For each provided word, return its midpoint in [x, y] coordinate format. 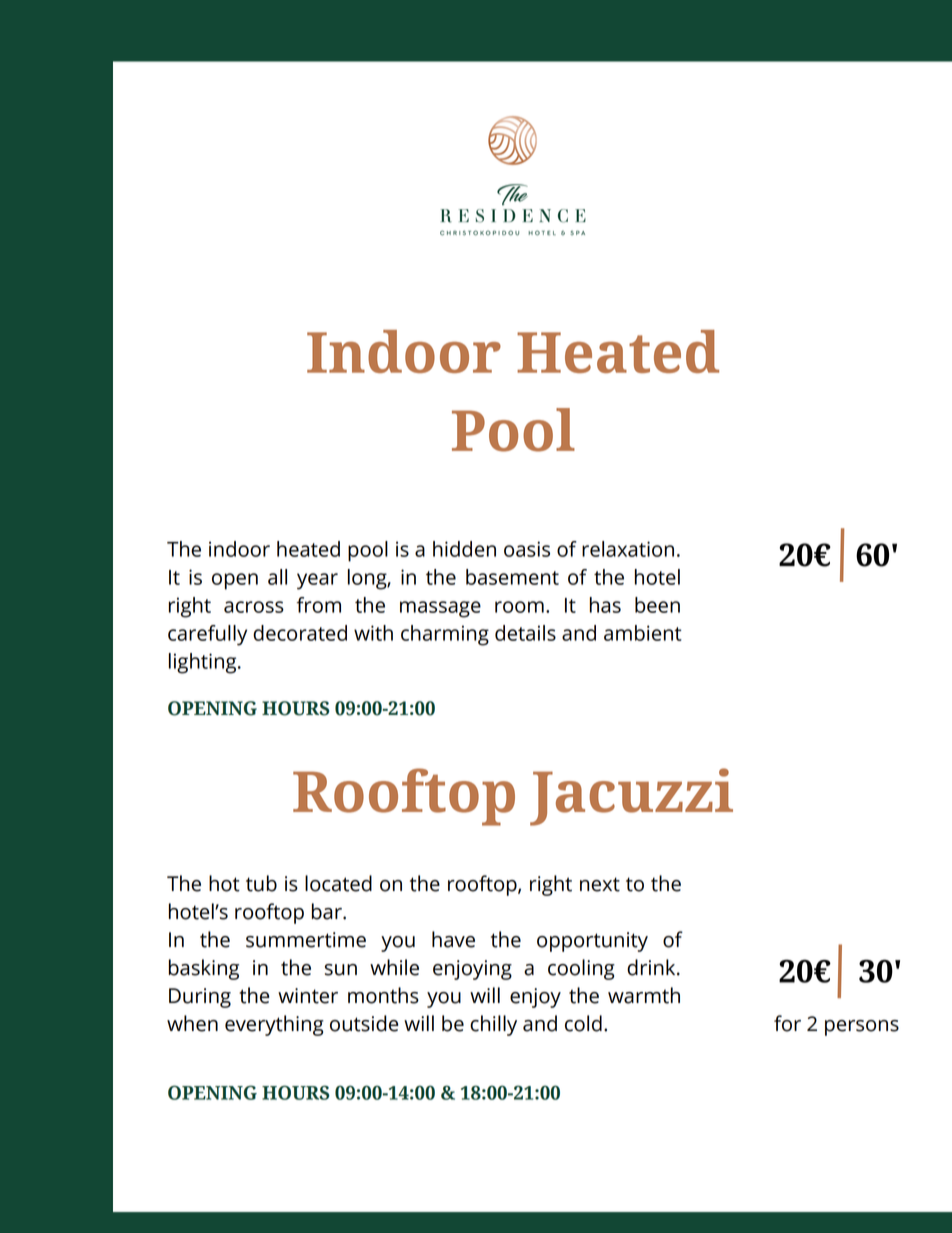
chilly [493, 1025]
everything [274, 1025]
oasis [527, 549]
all [277, 577]
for [787, 1023]
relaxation [628, 549]
